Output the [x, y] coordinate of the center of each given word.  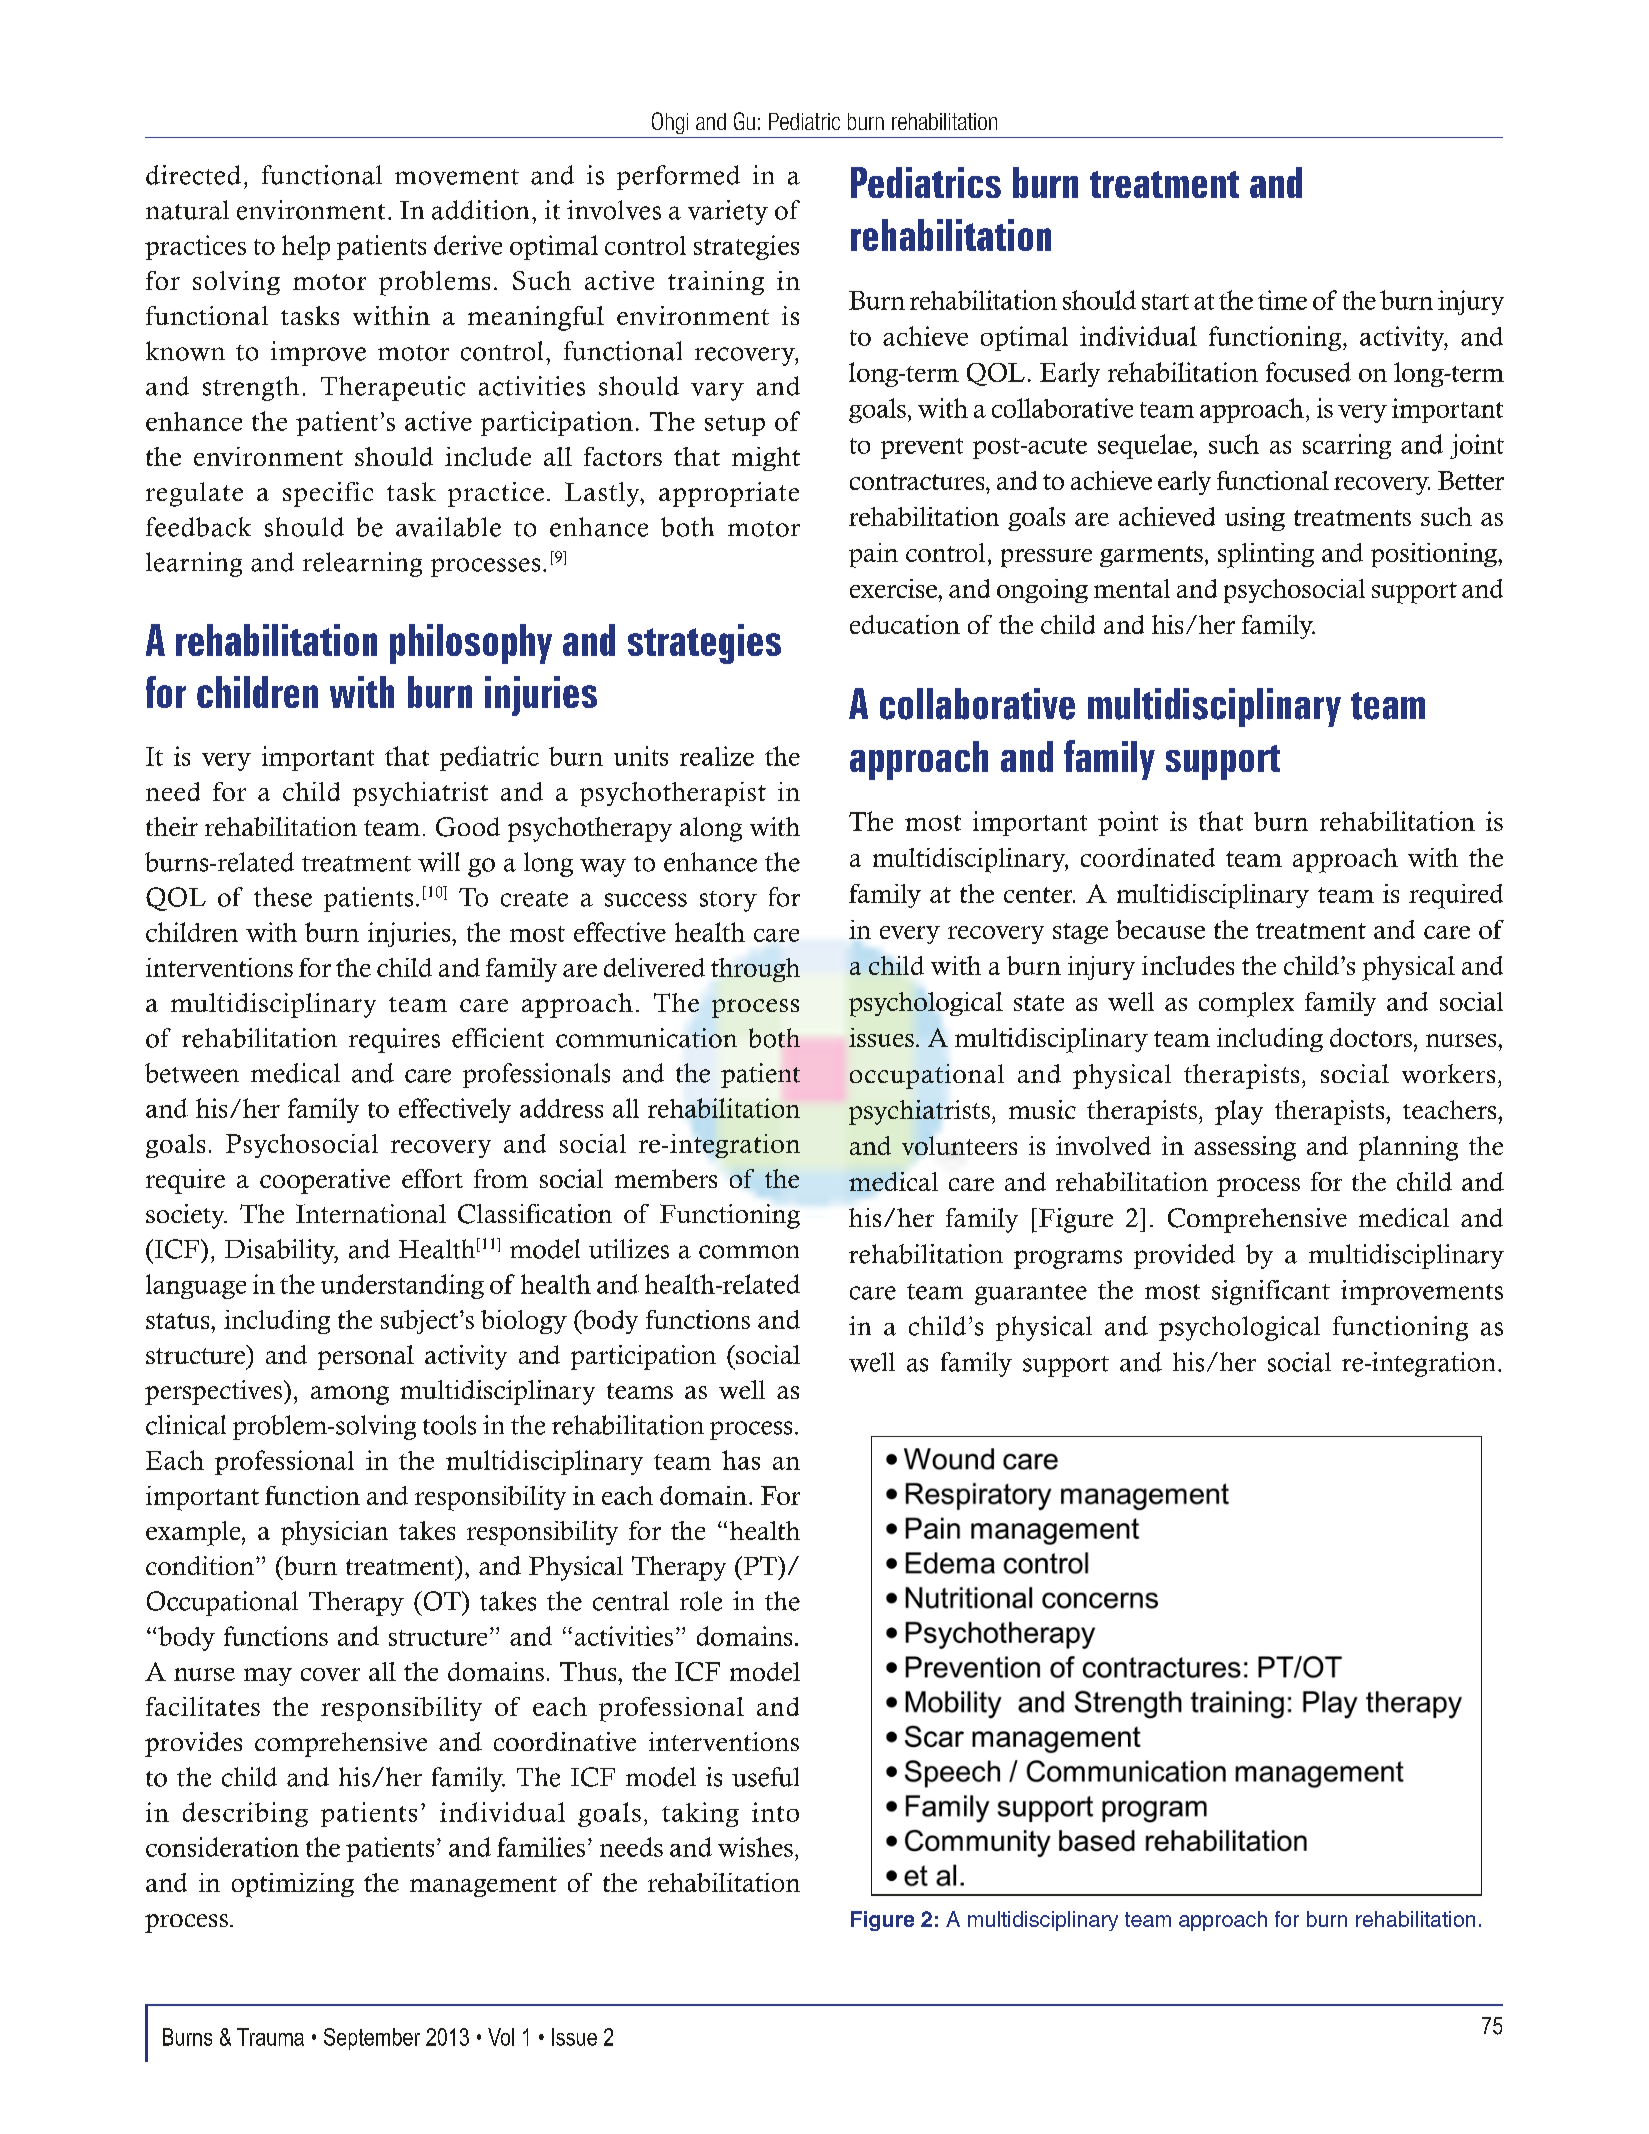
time [1282, 300]
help [306, 247]
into [775, 1812]
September [372, 2039]
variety [728, 212]
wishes [755, 1847]
